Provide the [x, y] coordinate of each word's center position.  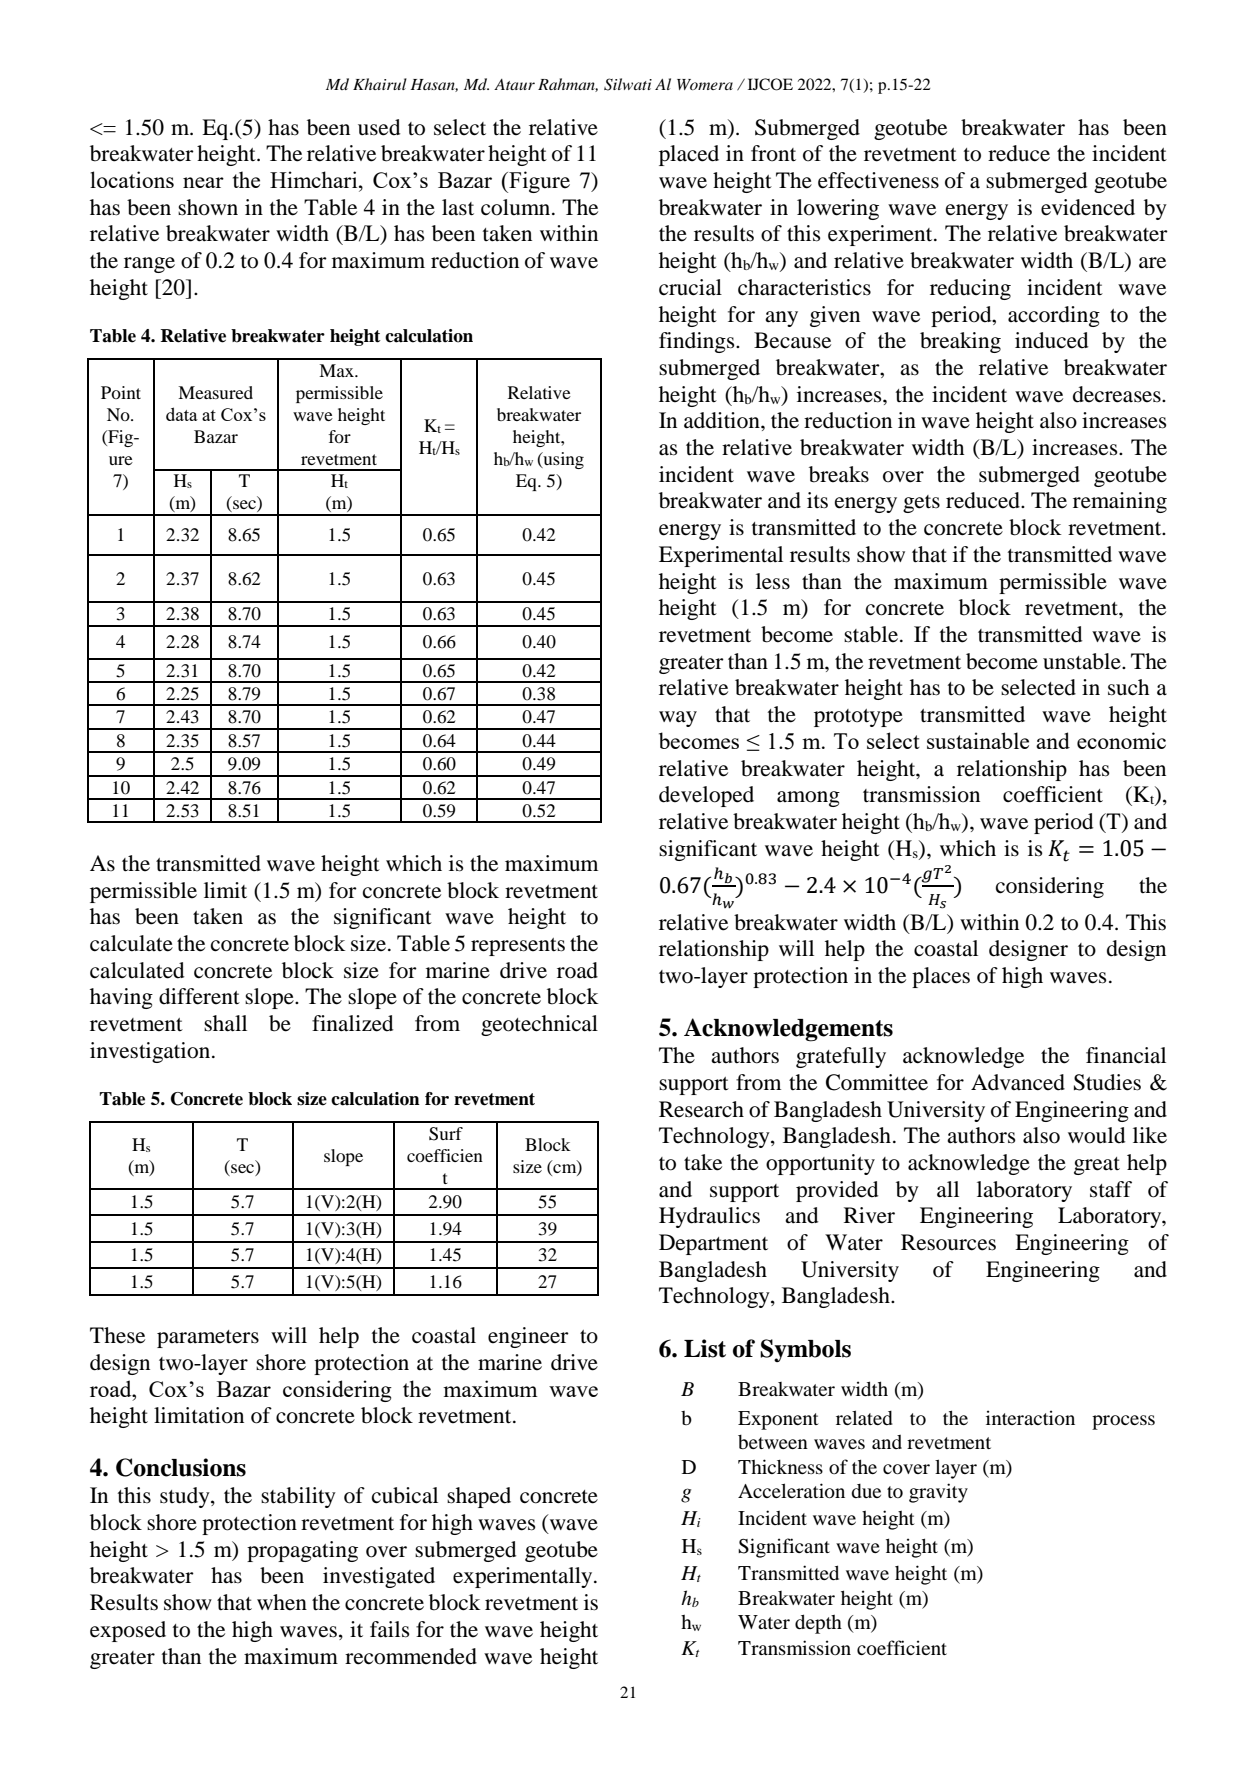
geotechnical [539, 1025]
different [199, 996]
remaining [1120, 502]
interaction [1030, 1417]
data [182, 414]
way [678, 719]
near [203, 182]
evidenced [1088, 207]
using [562, 460]
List [705, 1348]
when [282, 1602]
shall [225, 1023]
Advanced [1018, 1082]
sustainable [978, 740]
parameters [208, 1339]
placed [689, 155]
